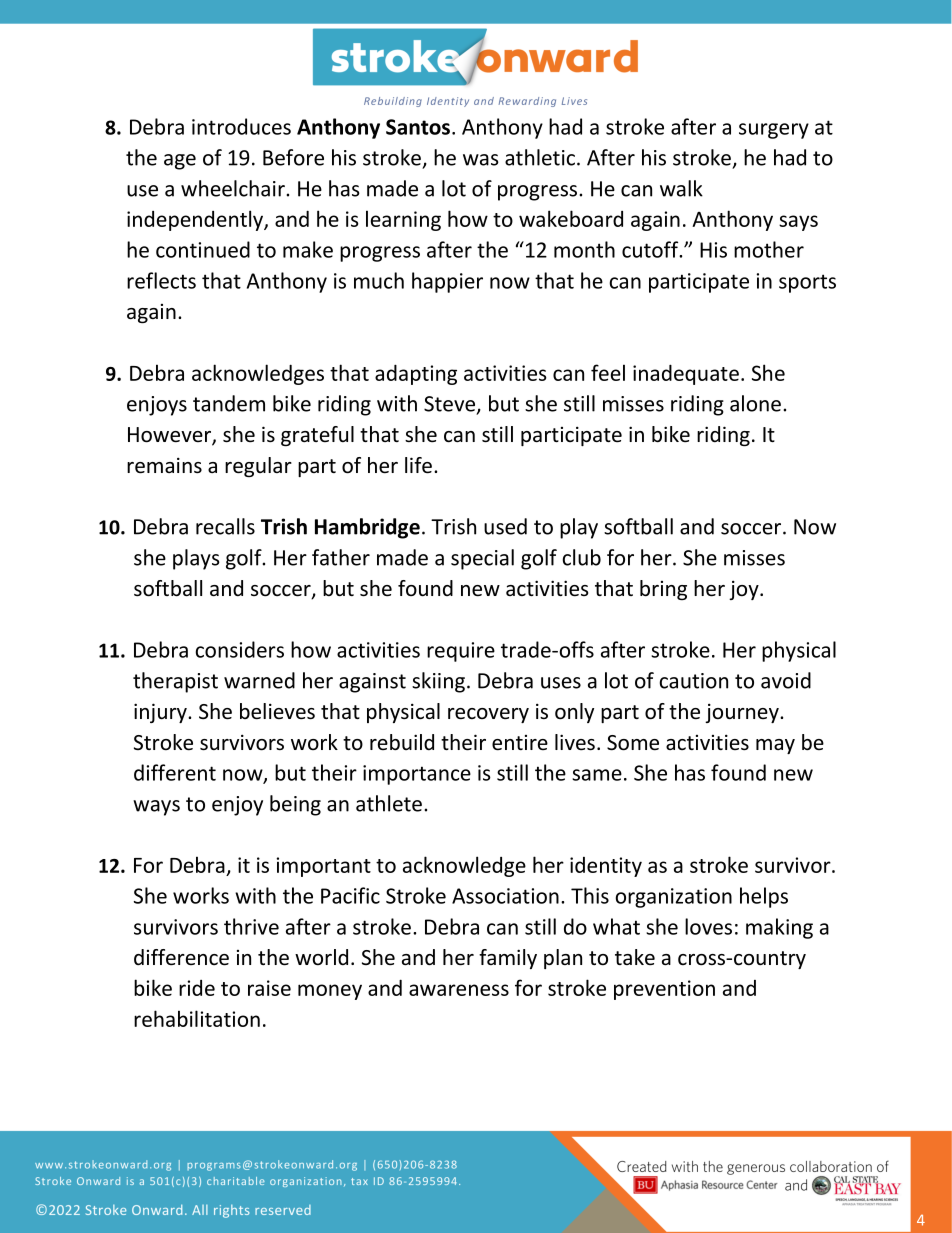  I want to click on raise, so click(269, 988).
